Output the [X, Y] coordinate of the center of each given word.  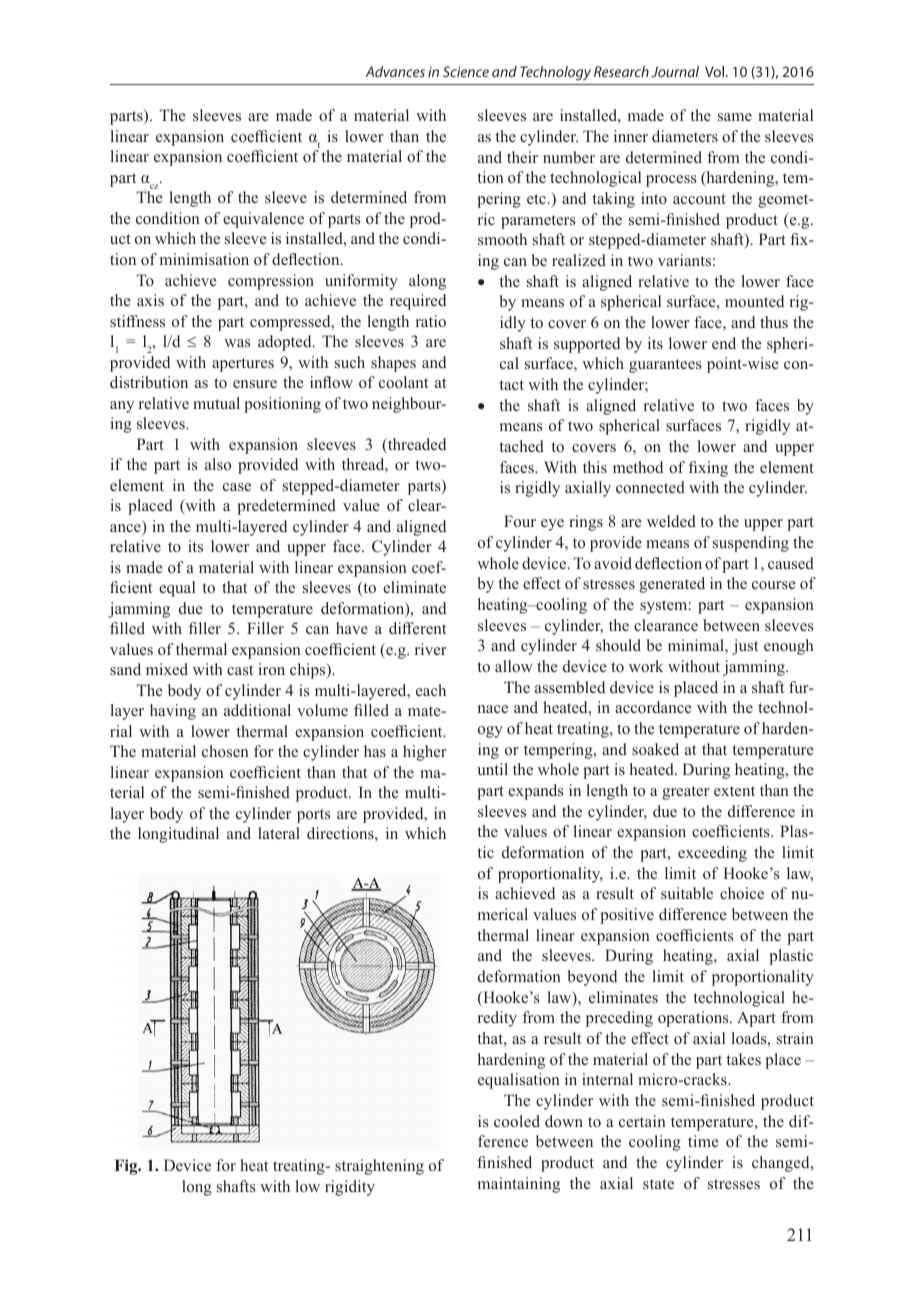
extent [734, 791]
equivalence [263, 220]
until [492, 769]
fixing [708, 469]
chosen [225, 751]
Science [466, 71]
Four [520, 521]
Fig [127, 1167]
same [735, 117]
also [218, 464]
